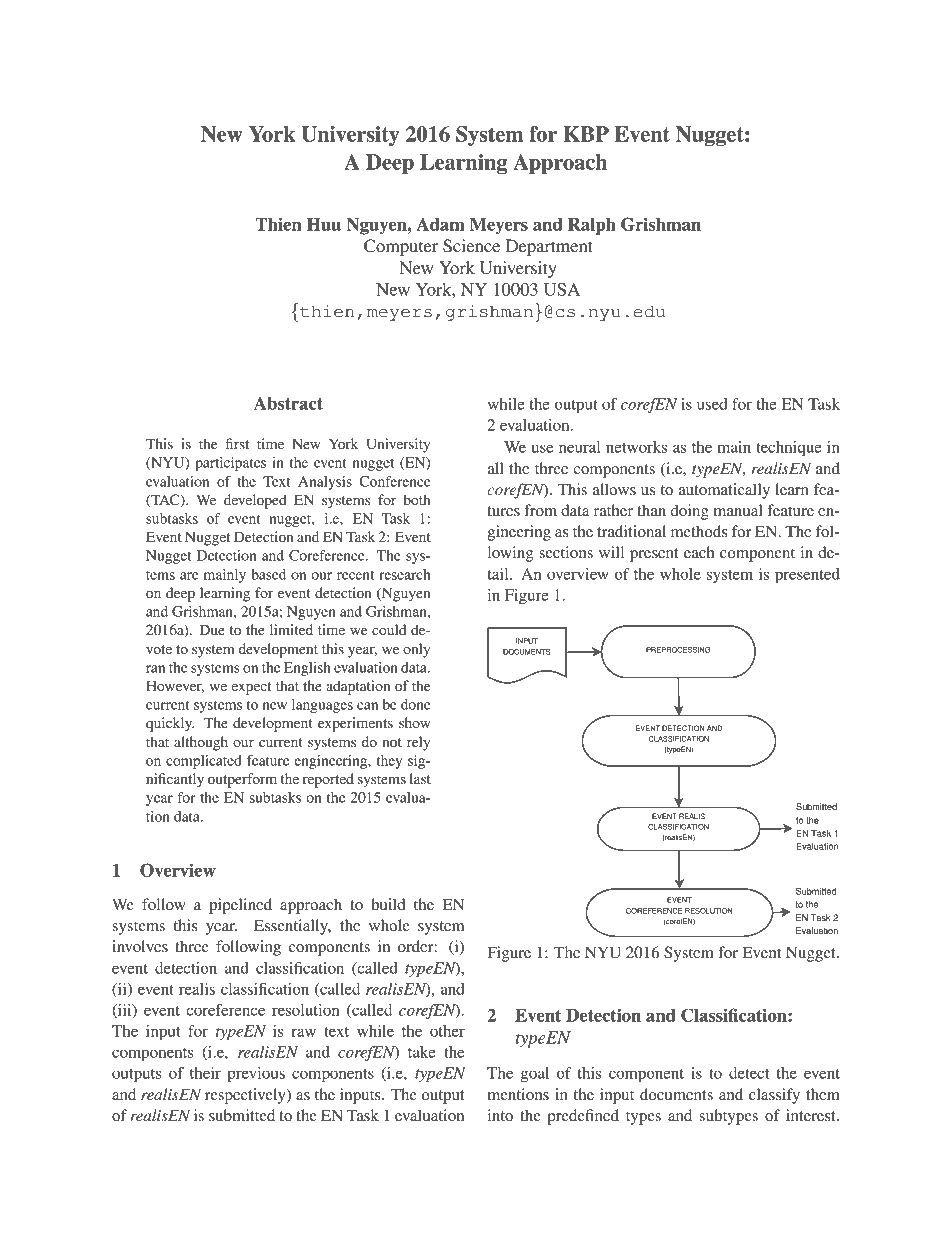 This screenshot has width=952, height=1233. Describe the element at coordinates (230, 464) in the screenshot. I see `participates` at that location.
